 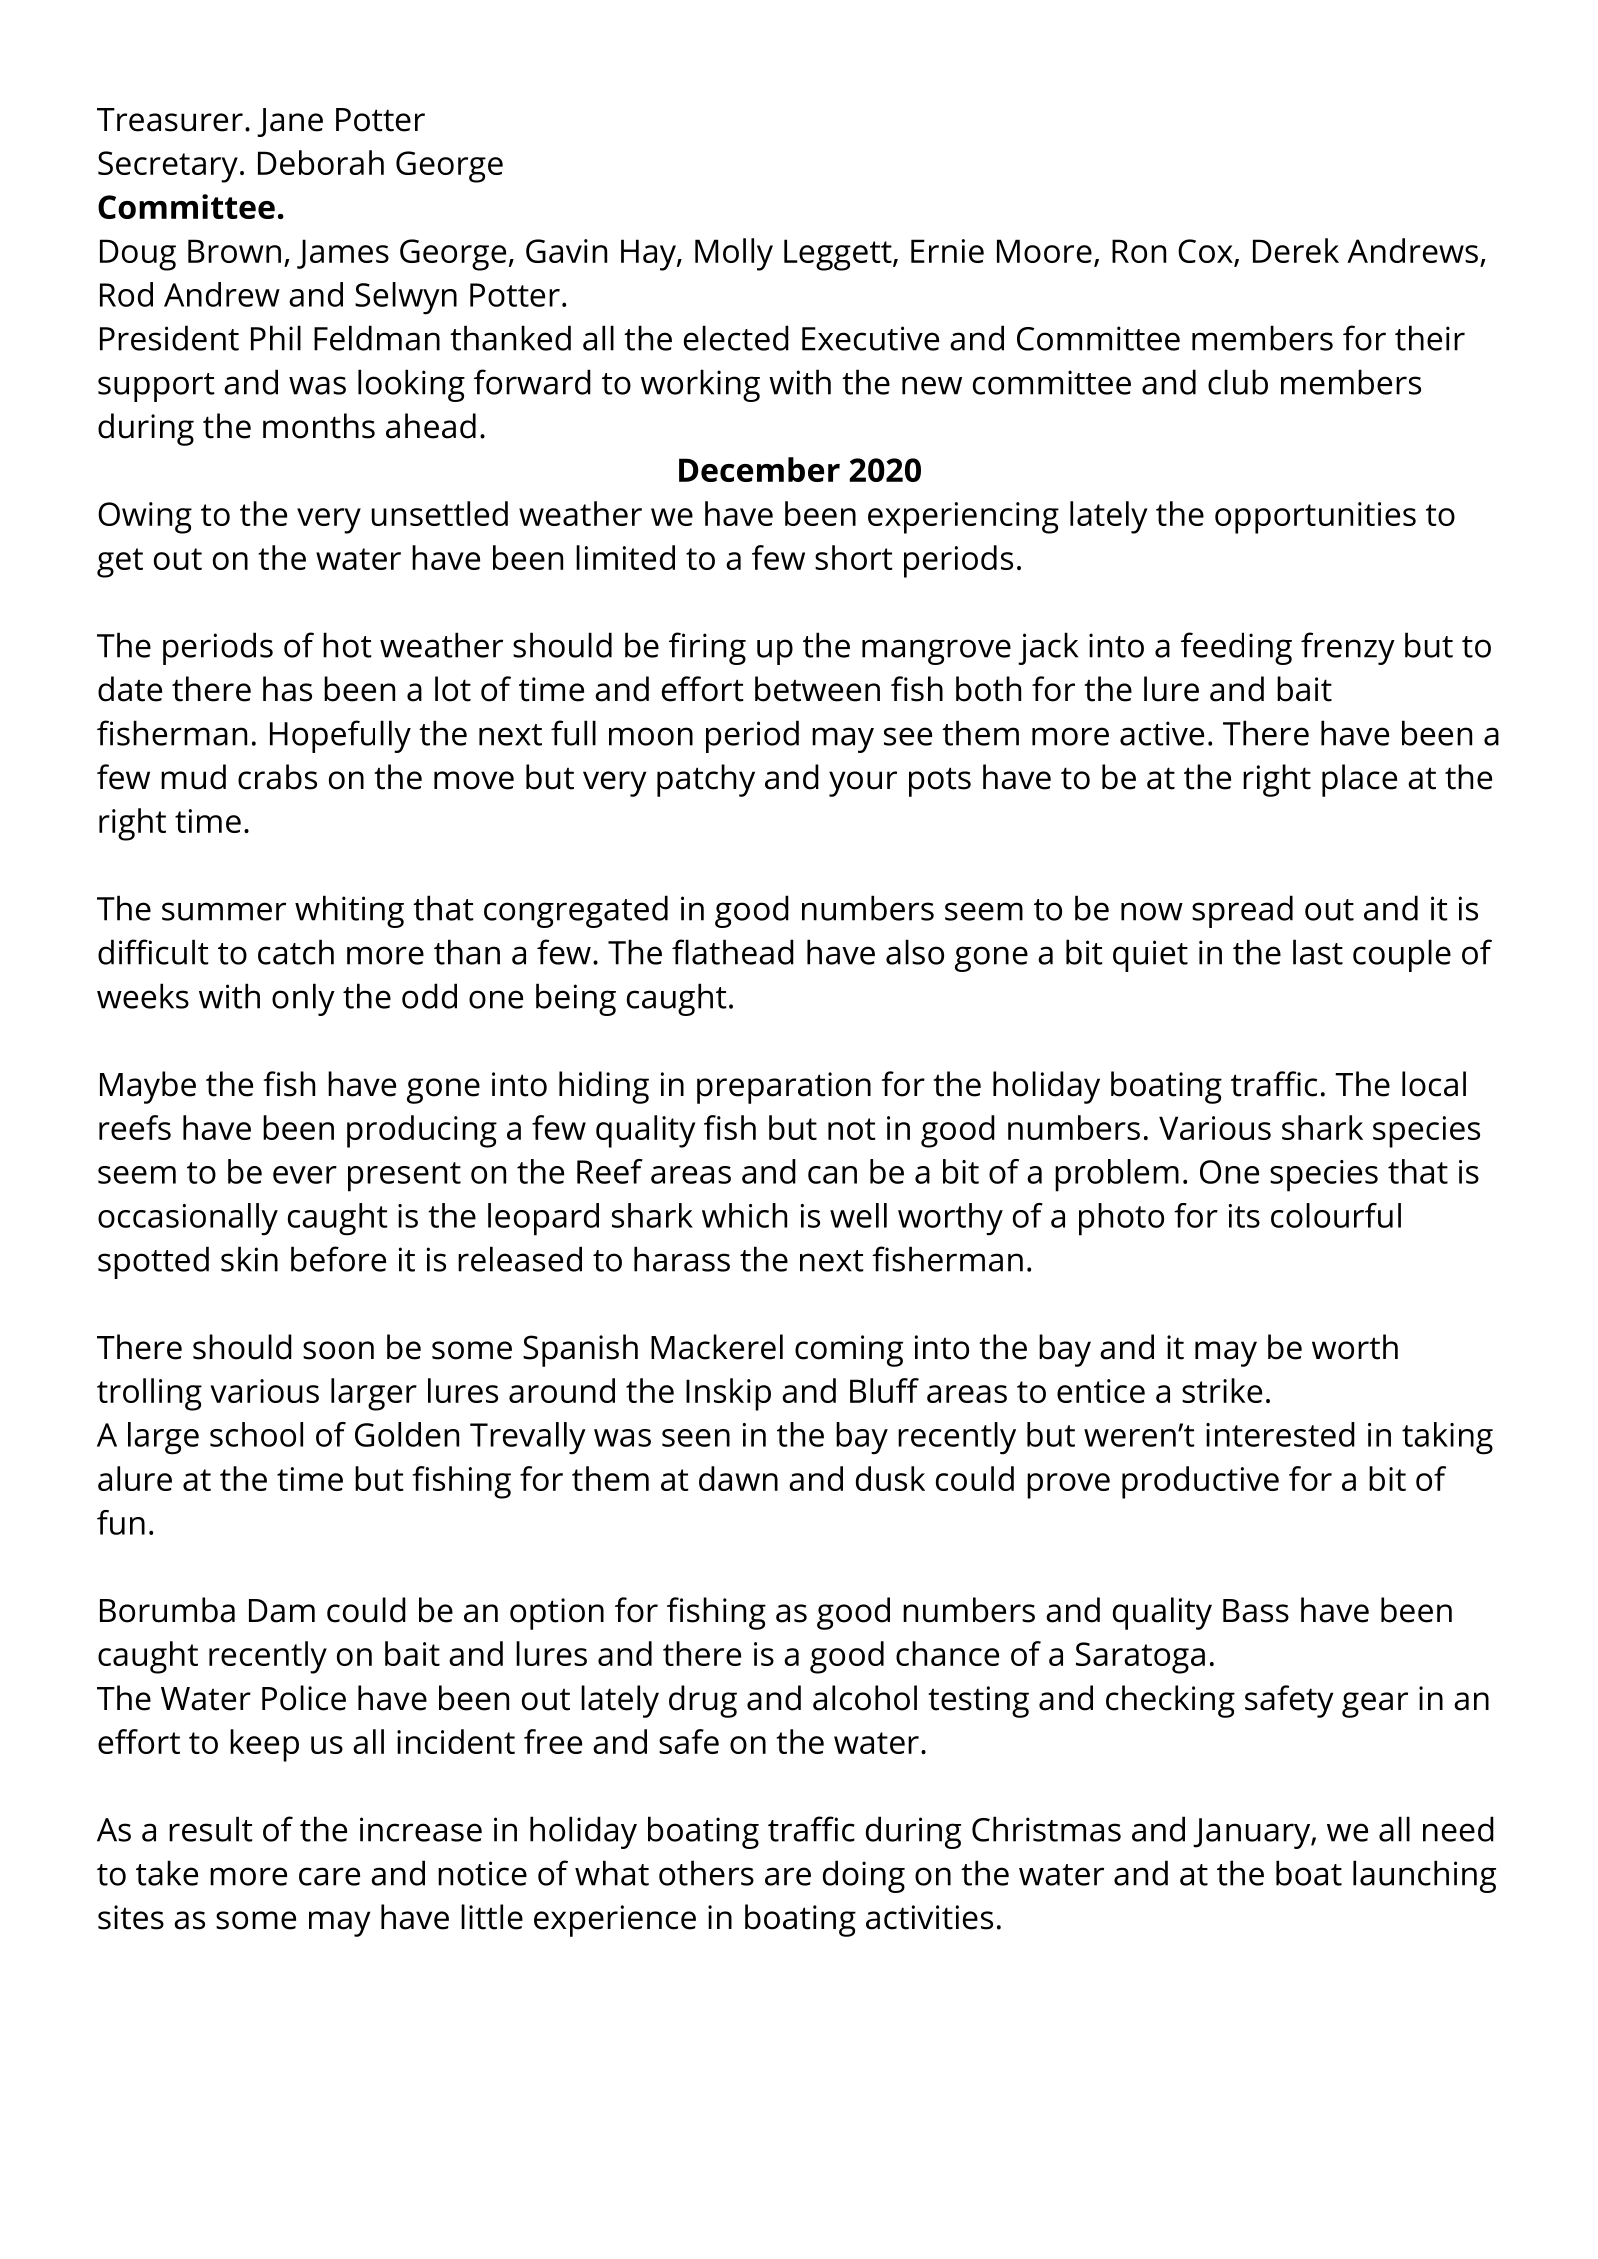 I want to click on Leggett, so click(x=839, y=255).
